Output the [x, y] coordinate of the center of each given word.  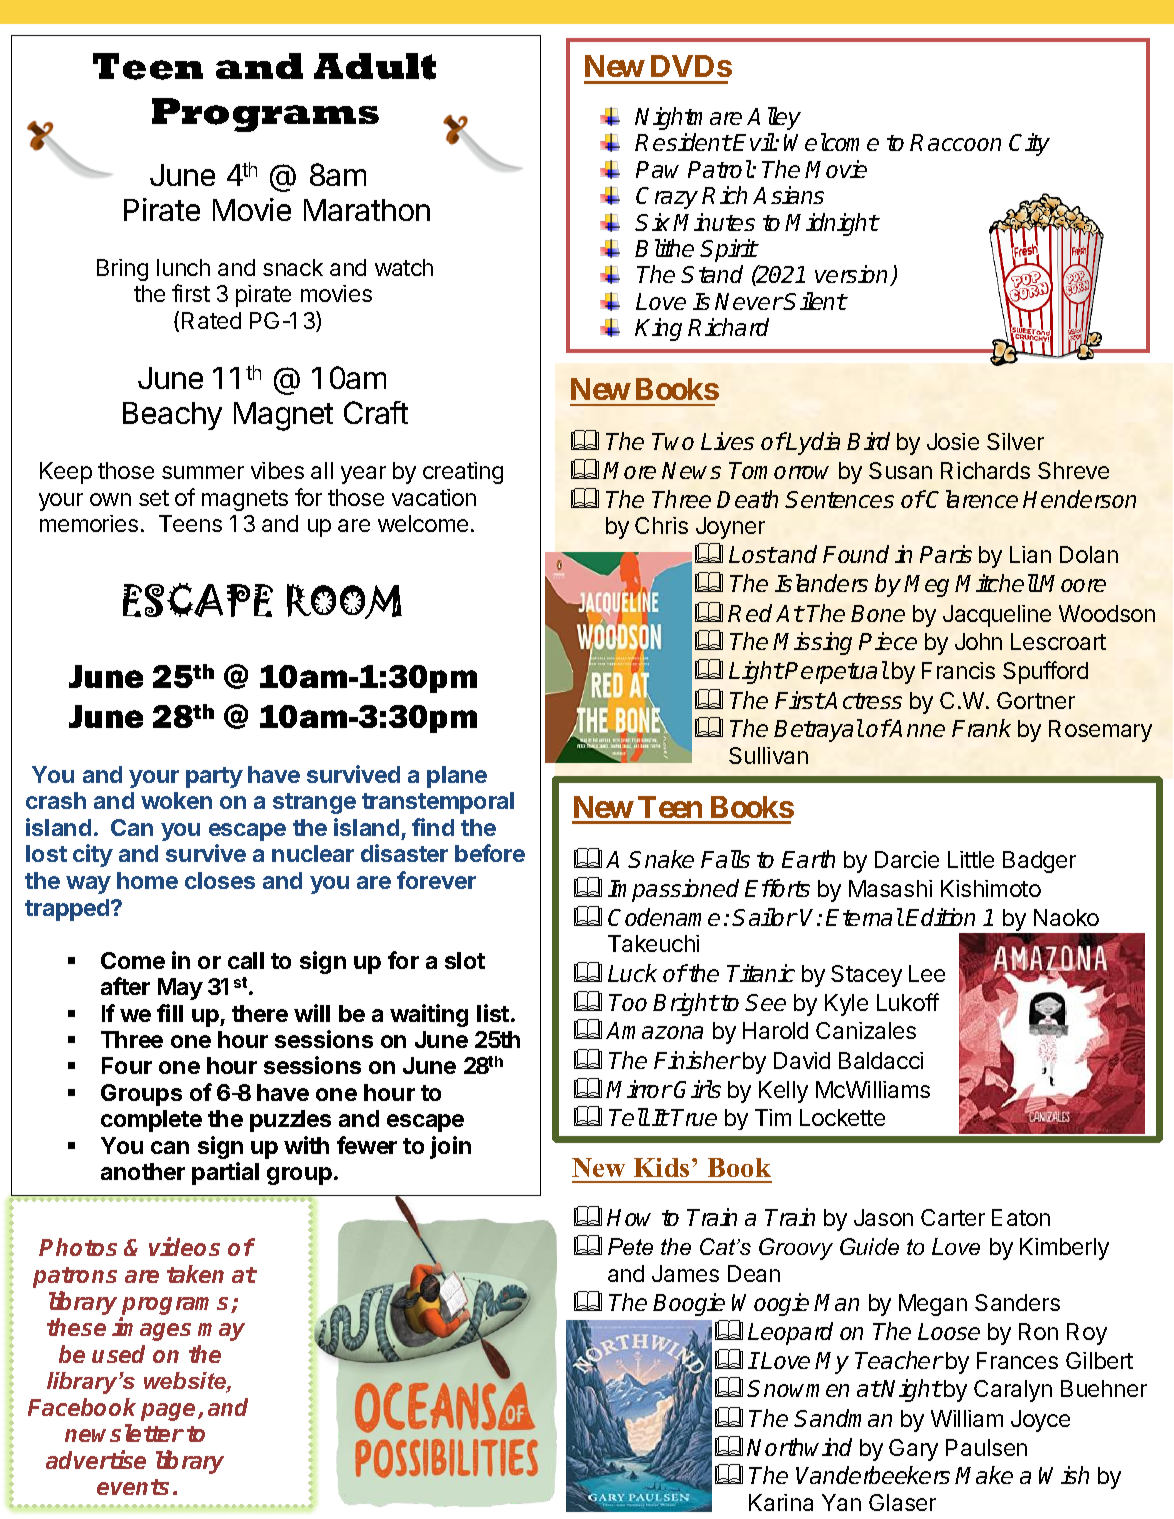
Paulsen [986, 1447]
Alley [774, 118]
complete [151, 1121]
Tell [629, 1117]
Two [673, 441]
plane [457, 777]
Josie [953, 441]
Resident [683, 142]
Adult [375, 66]
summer [203, 472]
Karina [781, 1502]
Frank [981, 728]
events [133, 1487]
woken [176, 800]
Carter [953, 1217]
